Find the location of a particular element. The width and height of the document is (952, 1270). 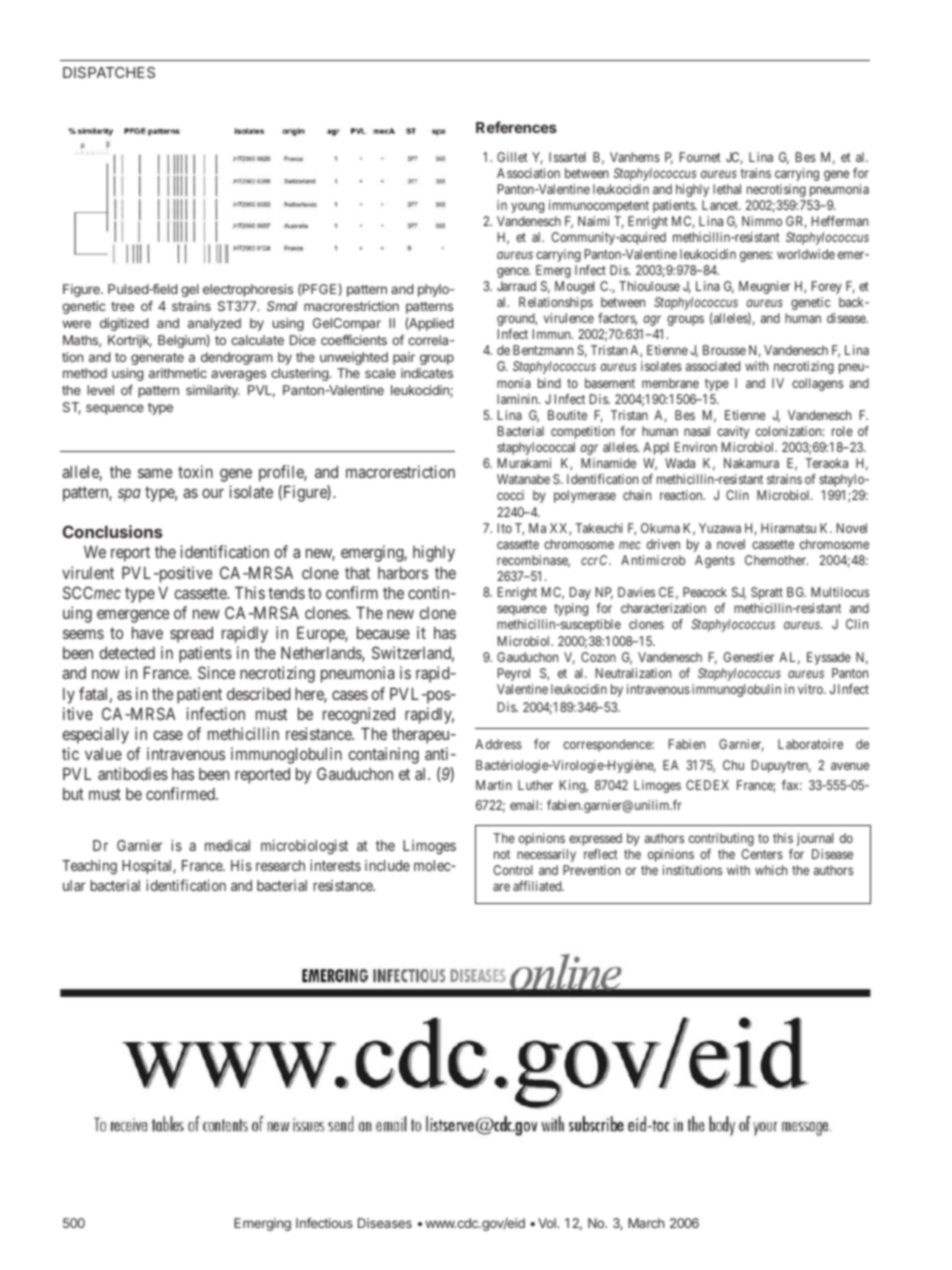

March is located at coordinates (646, 1223).
